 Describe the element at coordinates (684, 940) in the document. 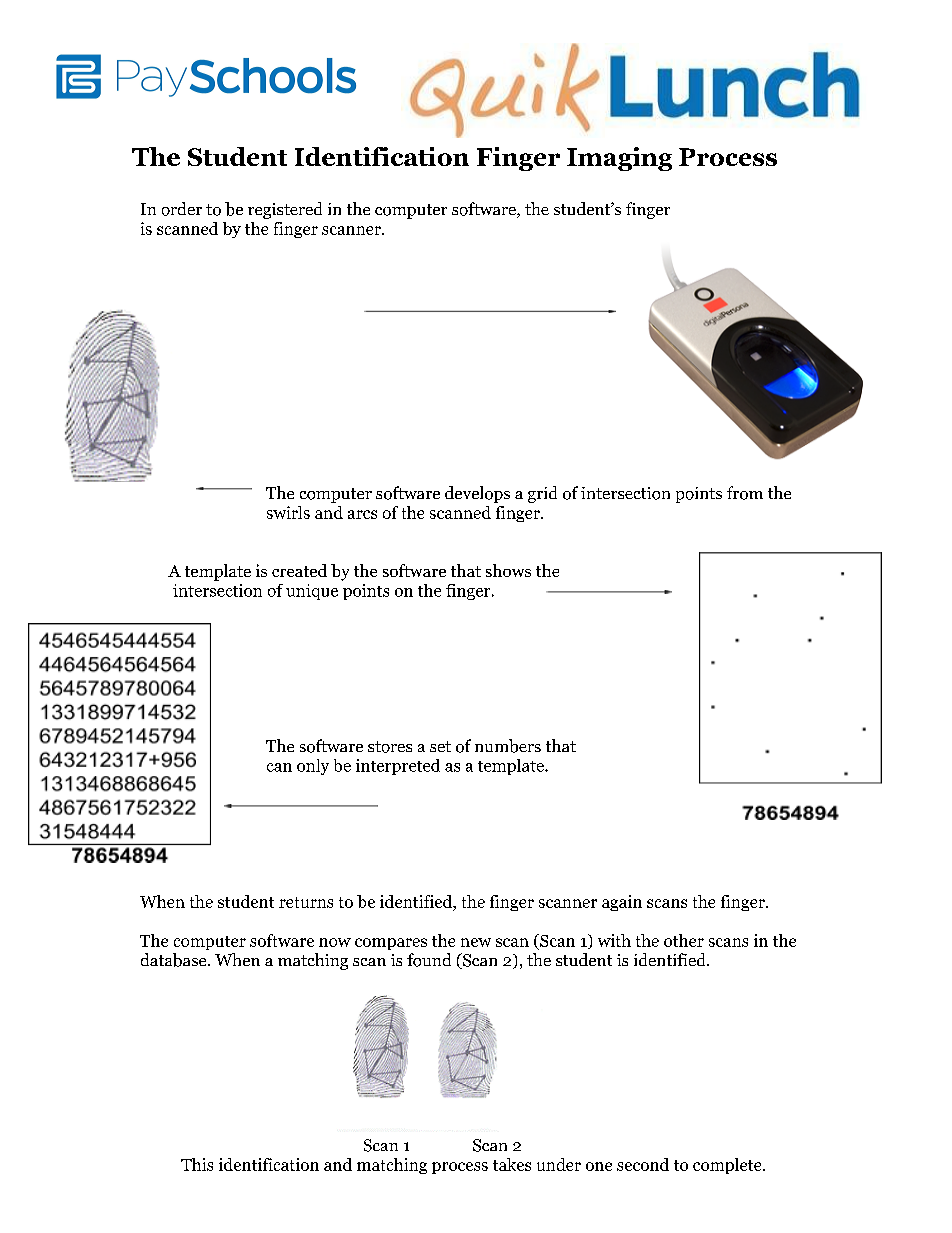

I see `other` at that location.
